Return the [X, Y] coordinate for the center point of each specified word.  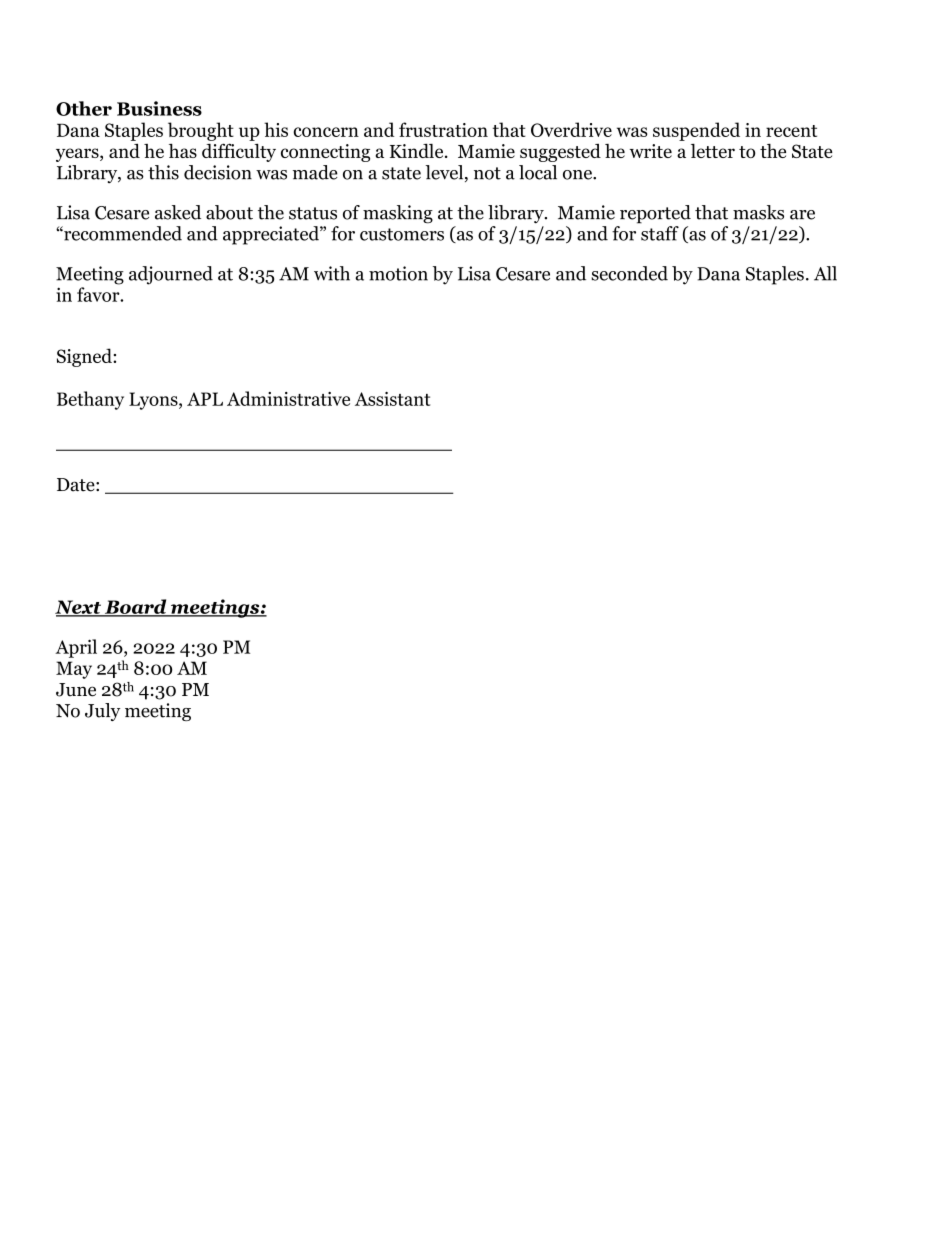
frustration [443, 129]
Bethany [90, 400]
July [102, 712]
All [825, 273]
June [76, 690]
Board [135, 607]
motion [398, 273]
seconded [629, 273]
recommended [122, 233]
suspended [696, 131]
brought [201, 131]
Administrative [288, 398]
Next [79, 608]
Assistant [392, 399]
